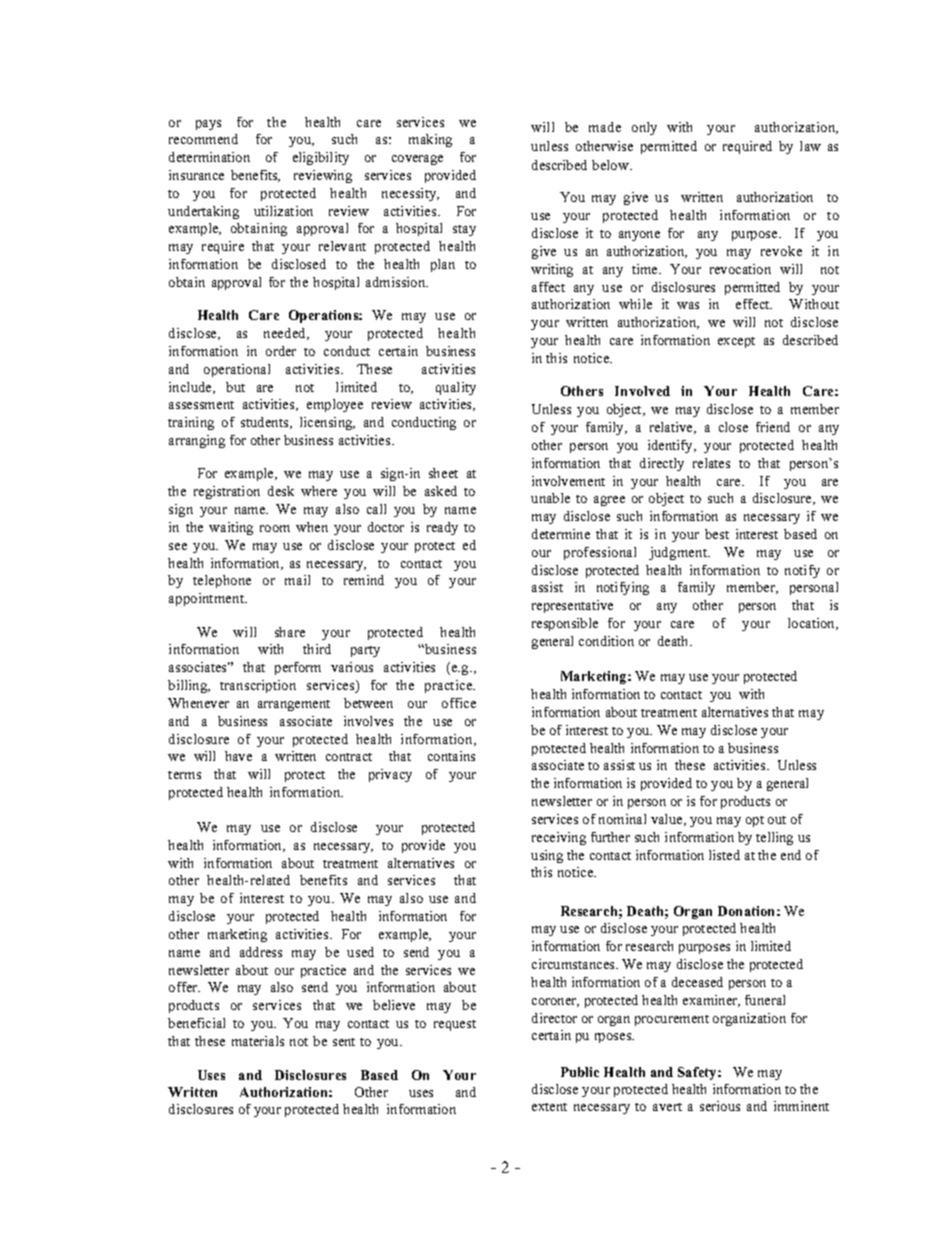 The height and width of the image is (1233, 952). I want to click on but, so click(235, 387).
